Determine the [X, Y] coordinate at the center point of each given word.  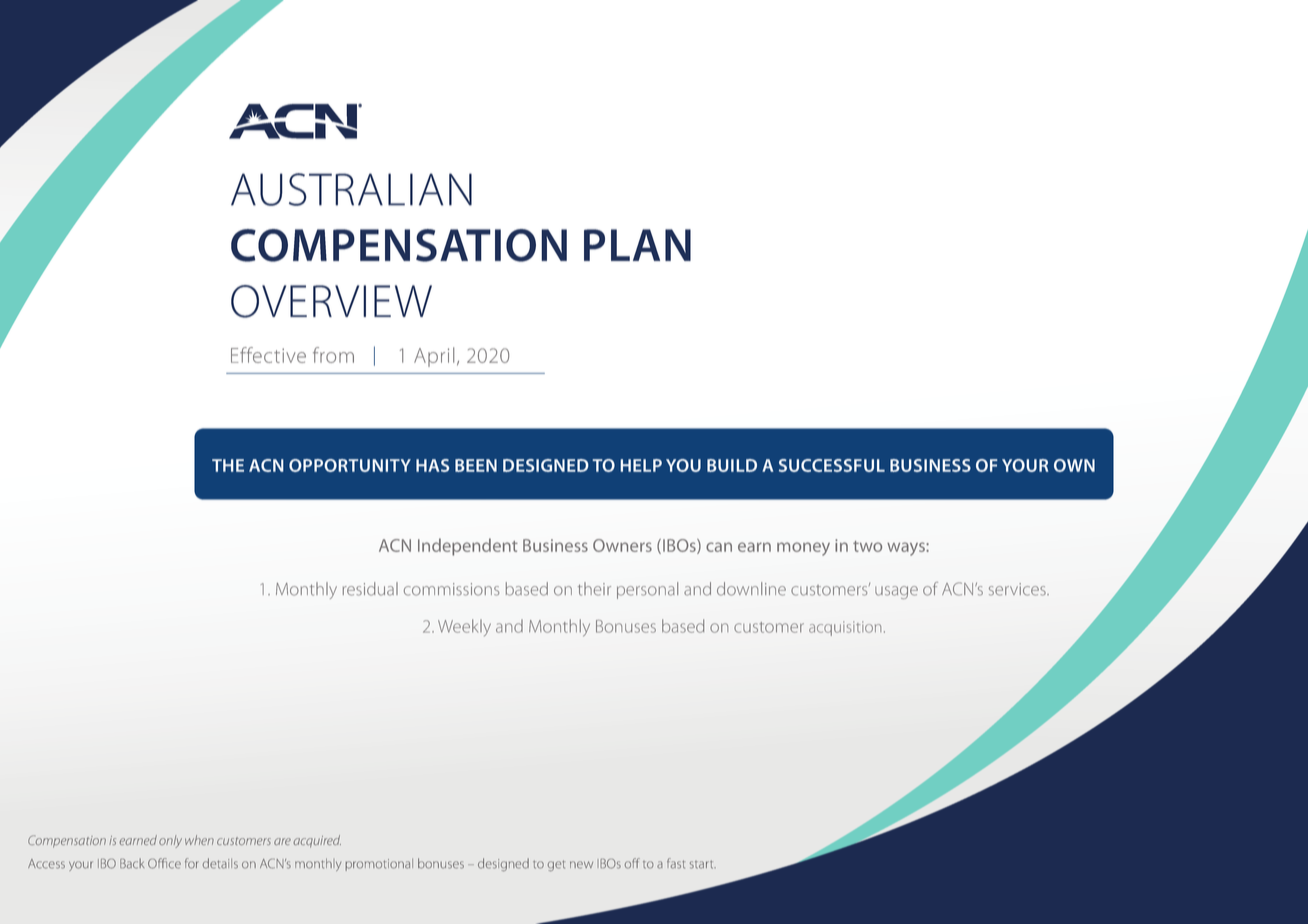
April [434, 357]
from [333, 355]
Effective [268, 355]
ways [907, 549]
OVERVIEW [331, 301]
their [594, 589]
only [170, 841]
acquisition [845, 628]
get [557, 866]
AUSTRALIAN [351, 189]
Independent [468, 547]
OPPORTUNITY [350, 465]
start [703, 865]
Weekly [464, 627]
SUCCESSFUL [832, 465]
